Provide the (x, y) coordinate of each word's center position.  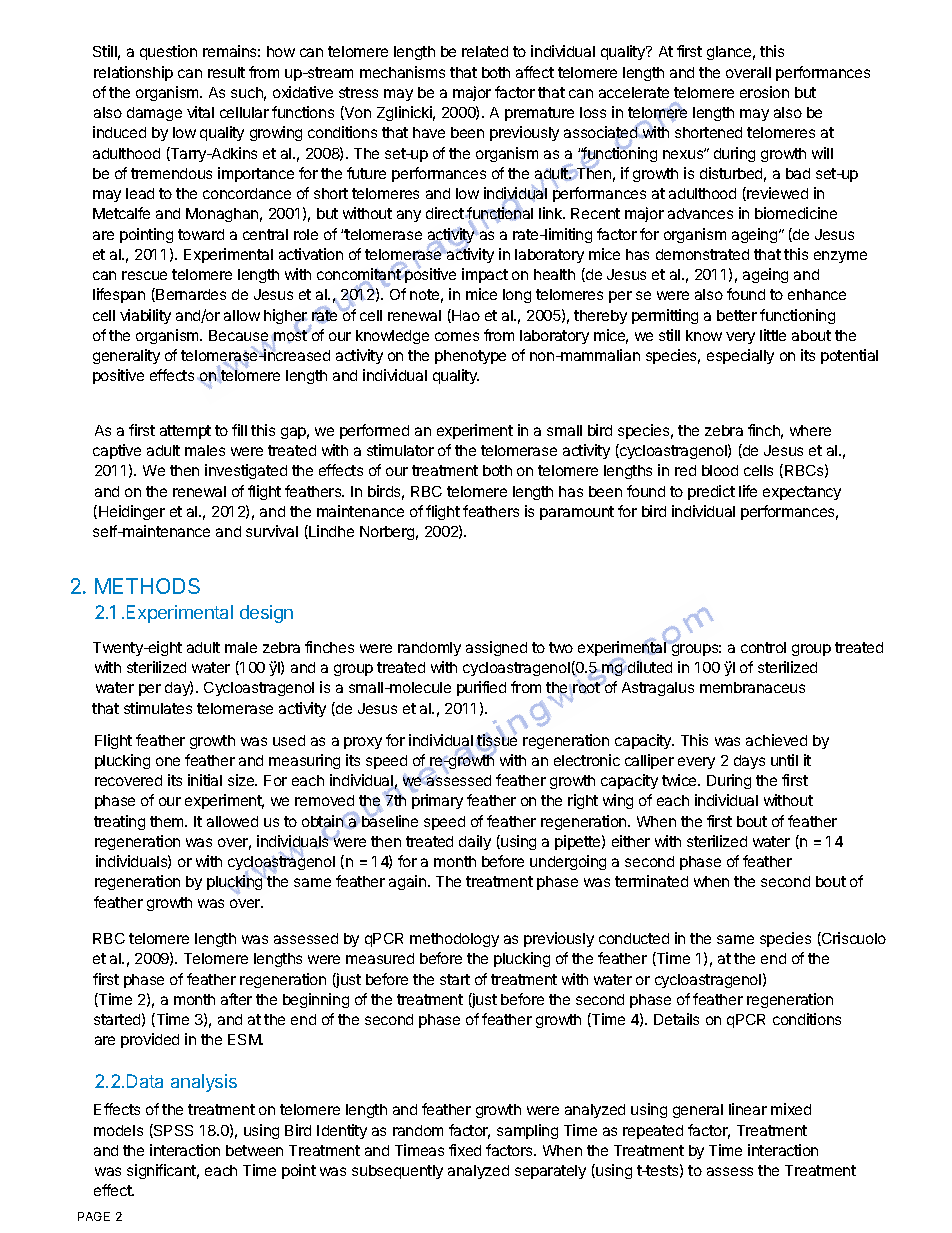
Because (238, 337)
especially (740, 356)
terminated (651, 881)
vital (200, 112)
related (485, 51)
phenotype (470, 357)
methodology (454, 940)
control (763, 647)
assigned (496, 648)
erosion (764, 92)
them (168, 821)
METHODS (147, 586)
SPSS (172, 1131)
